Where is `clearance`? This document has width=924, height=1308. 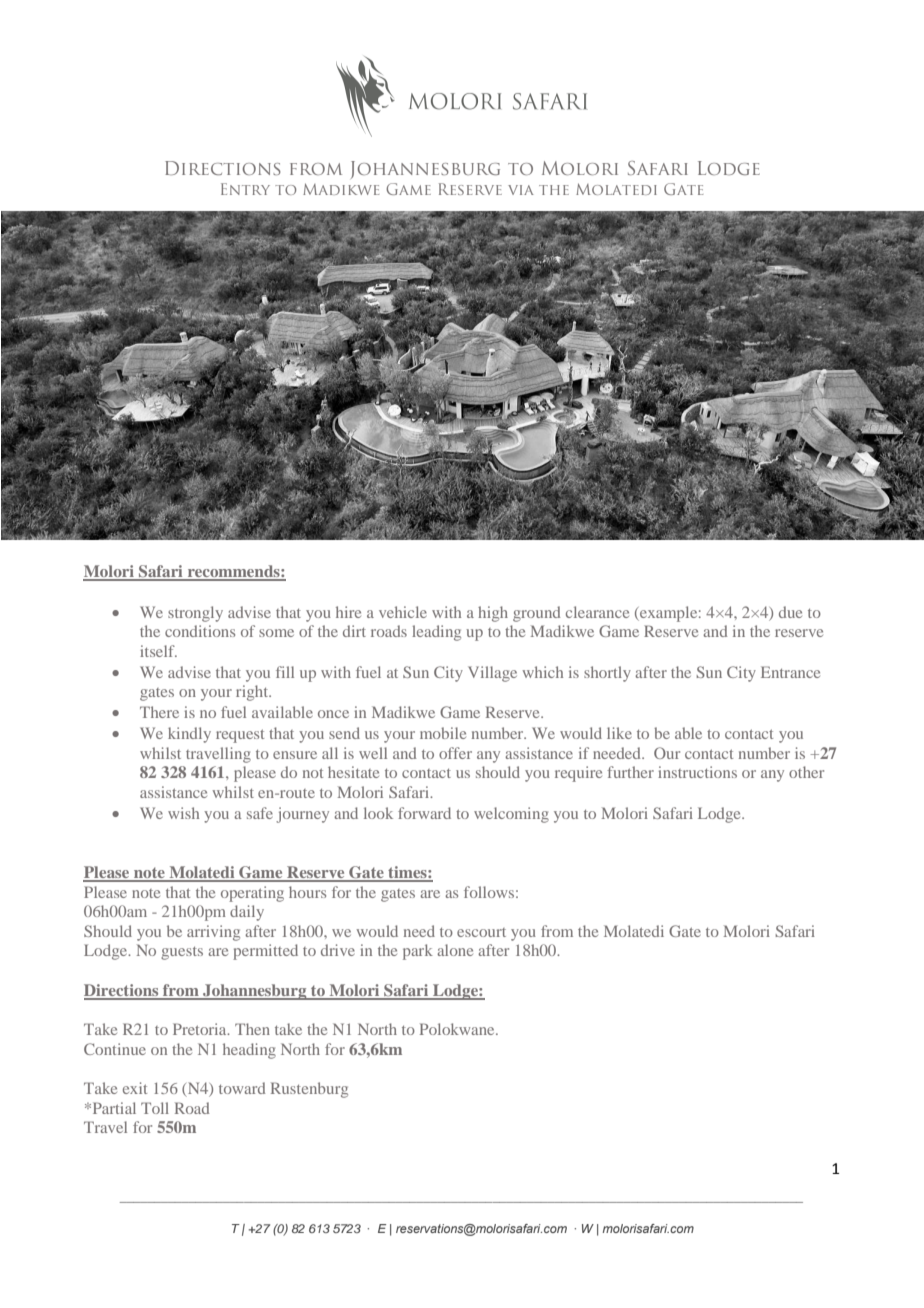
clearance is located at coordinates (597, 612).
